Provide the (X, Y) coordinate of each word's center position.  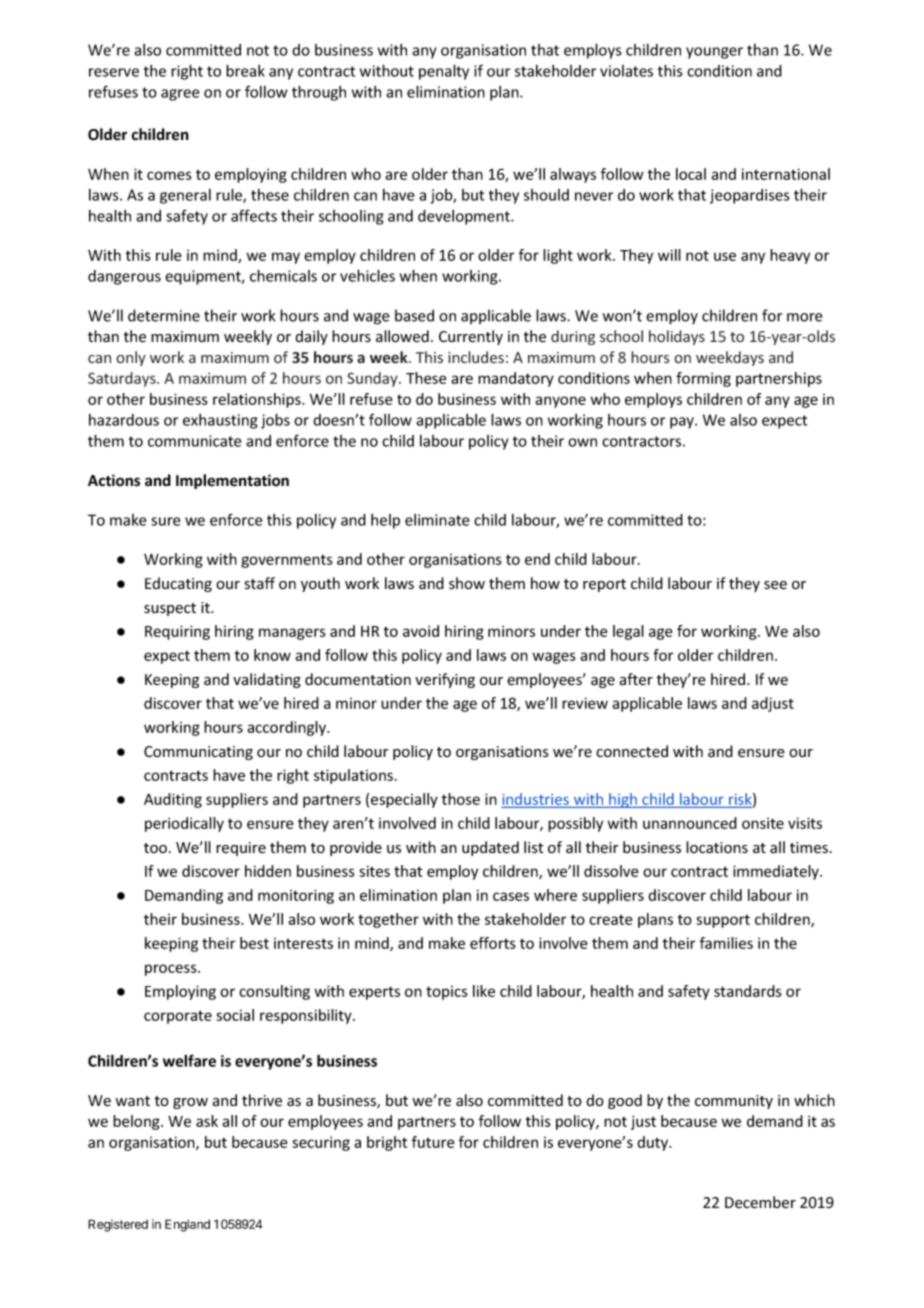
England (187, 1225)
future (433, 1142)
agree (180, 95)
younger (714, 53)
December (760, 1202)
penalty (444, 72)
